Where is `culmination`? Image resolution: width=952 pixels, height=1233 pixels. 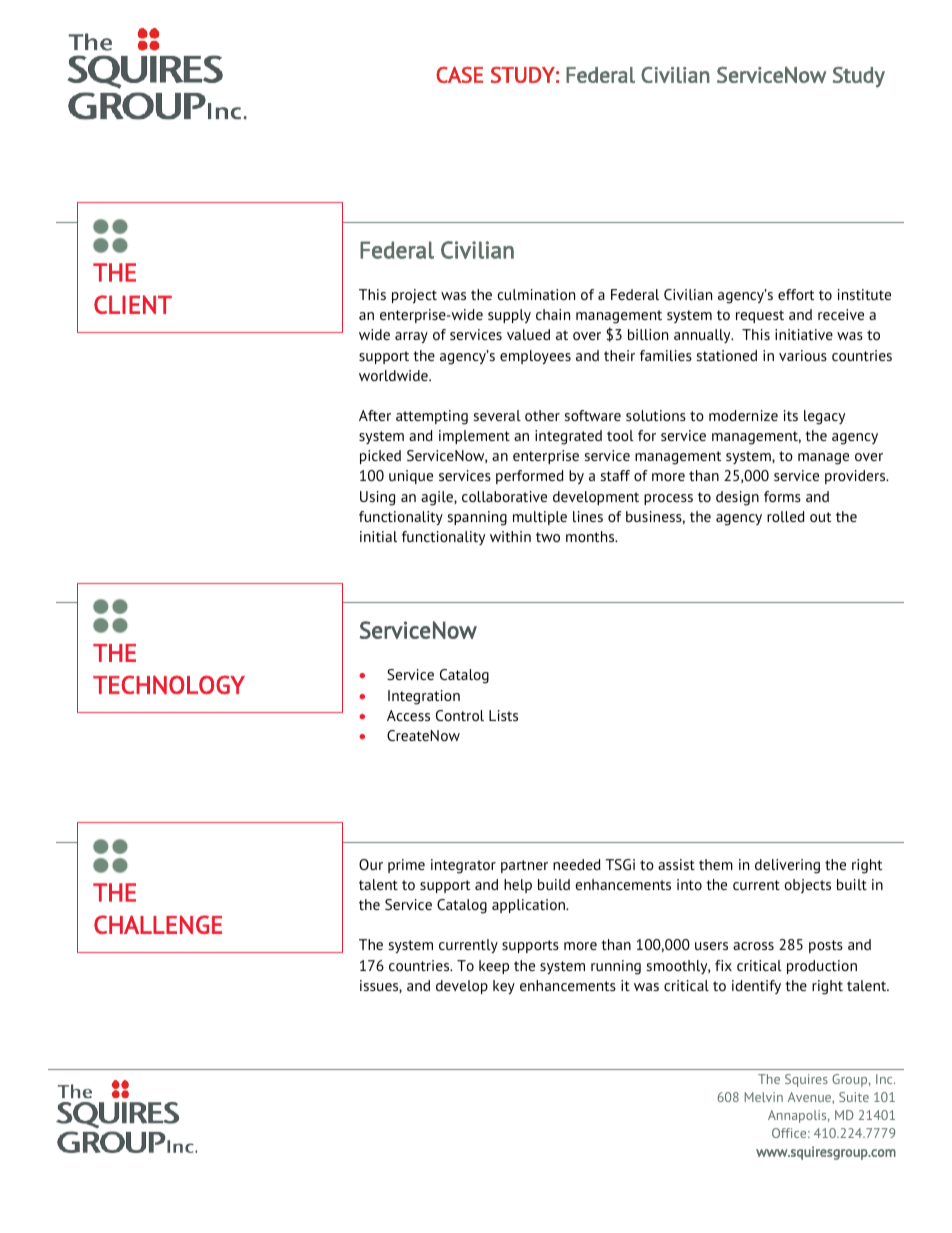
culmination is located at coordinates (536, 294).
